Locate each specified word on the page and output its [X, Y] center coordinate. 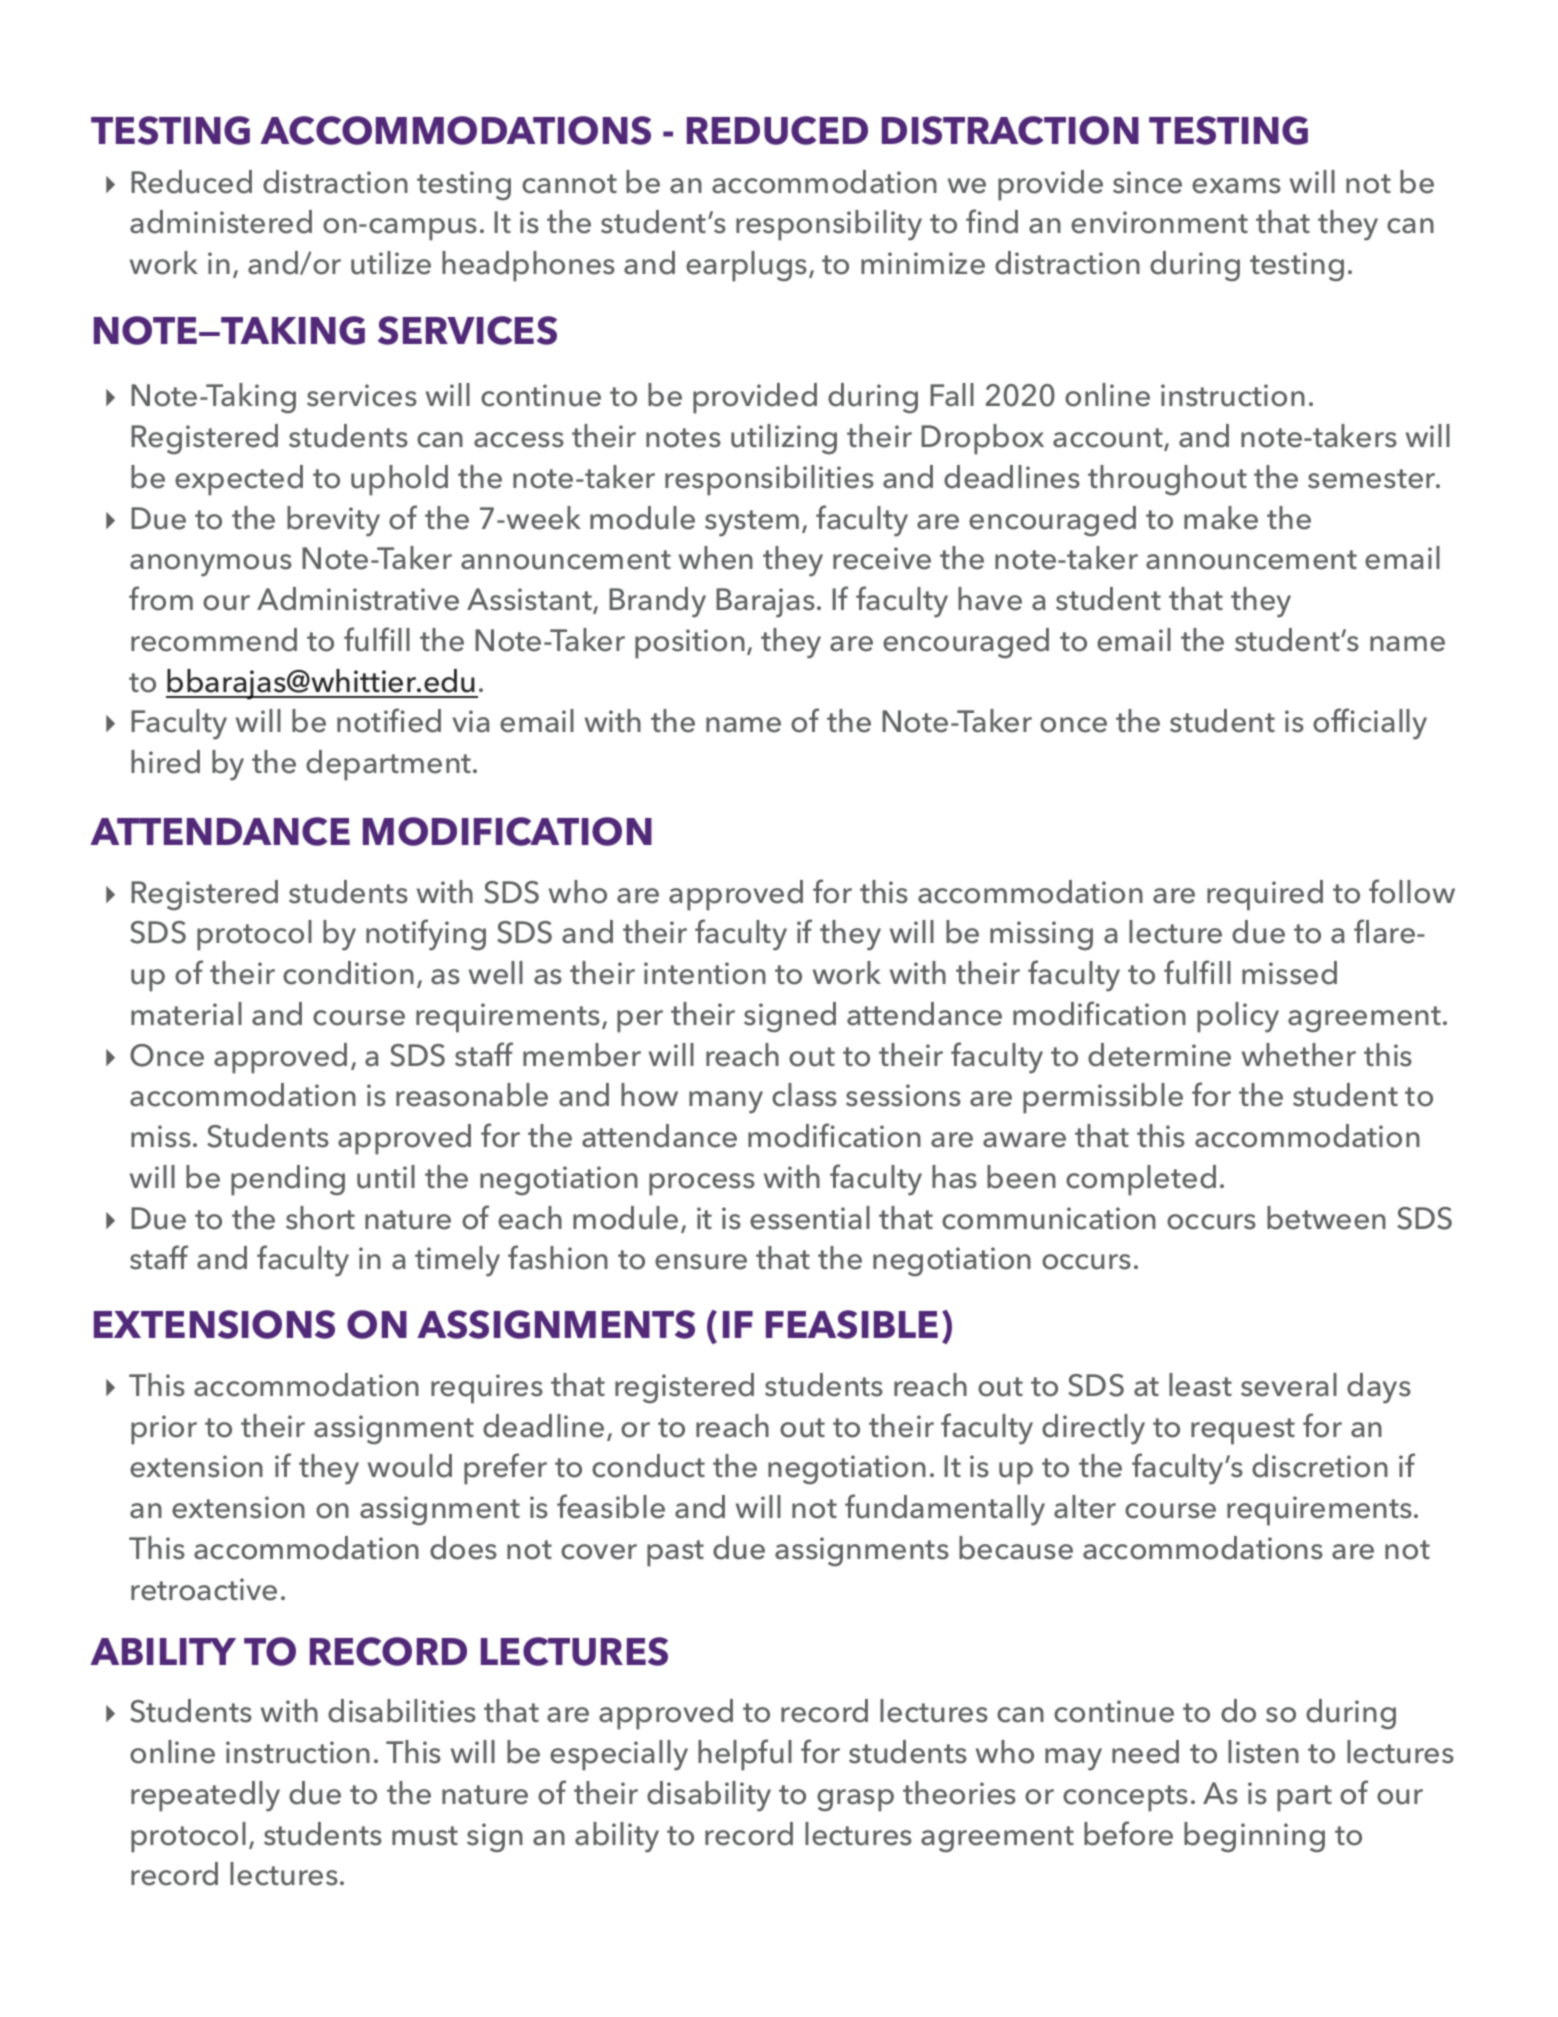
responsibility [829, 225]
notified [389, 720]
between [1326, 1218]
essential [810, 1218]
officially [1370, 723]
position [690, 644]
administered [221, 222]
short [320, 1218]
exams [1236, 186]
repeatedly [205, 1796]
